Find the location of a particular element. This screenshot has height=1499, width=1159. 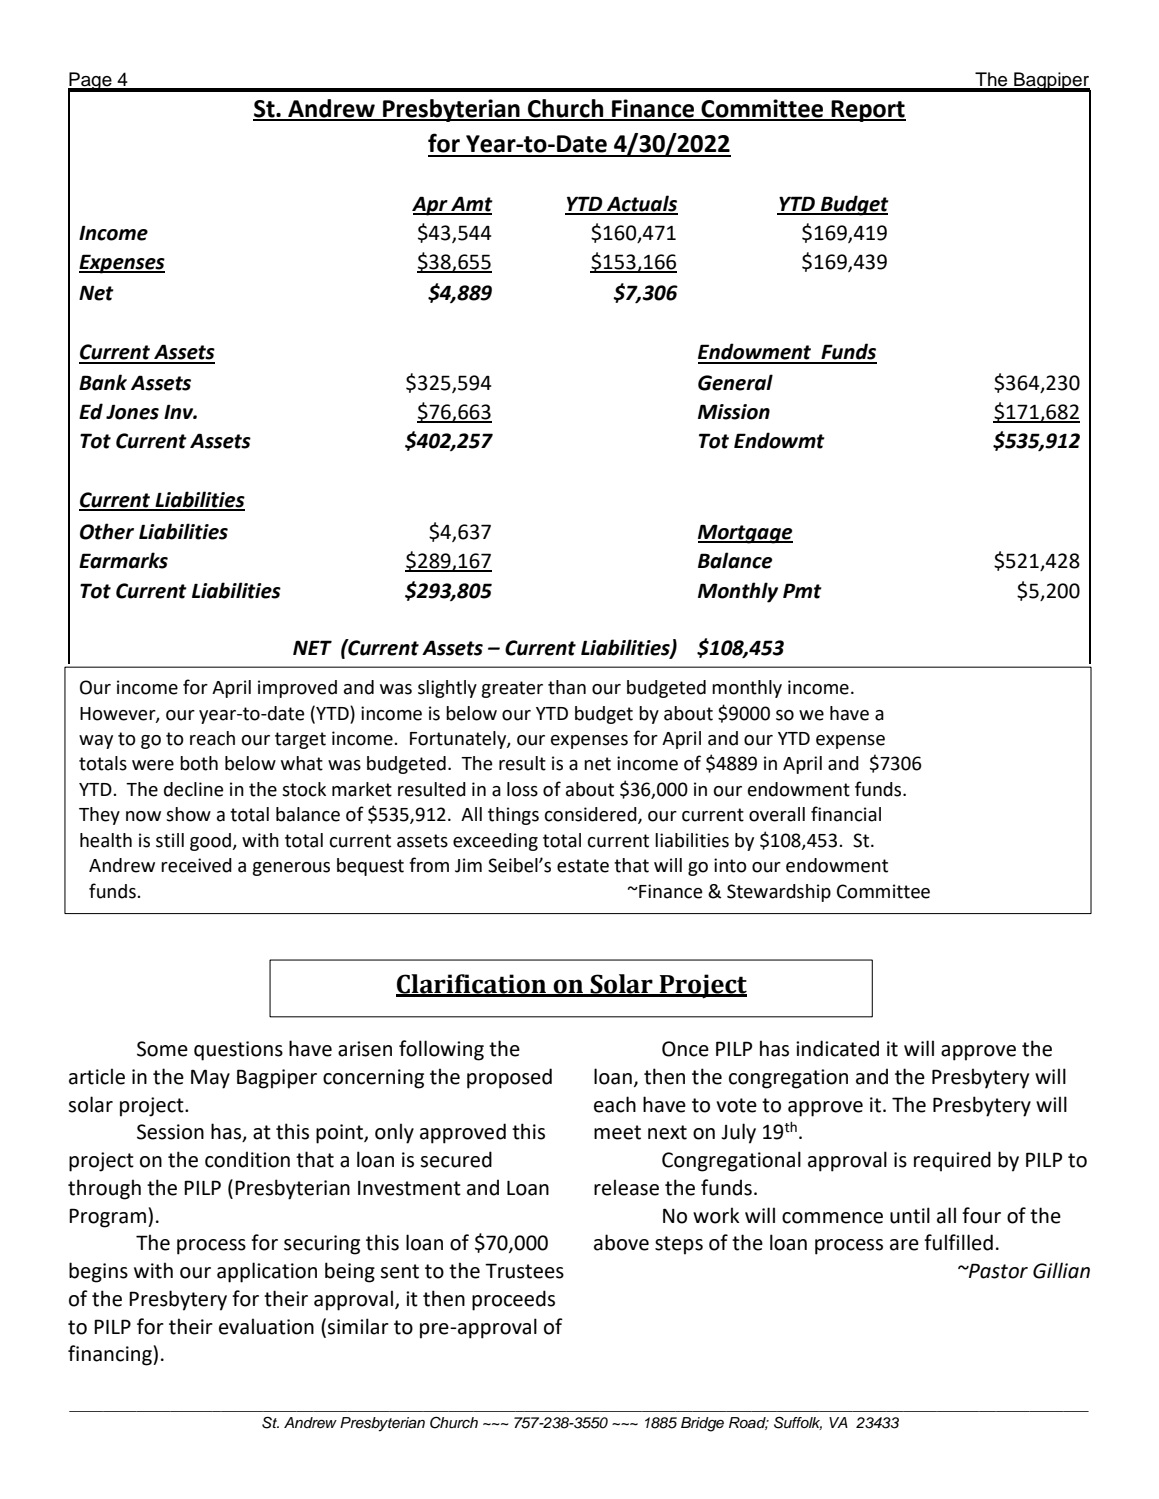

Report is located at coordinates (867, 111).
